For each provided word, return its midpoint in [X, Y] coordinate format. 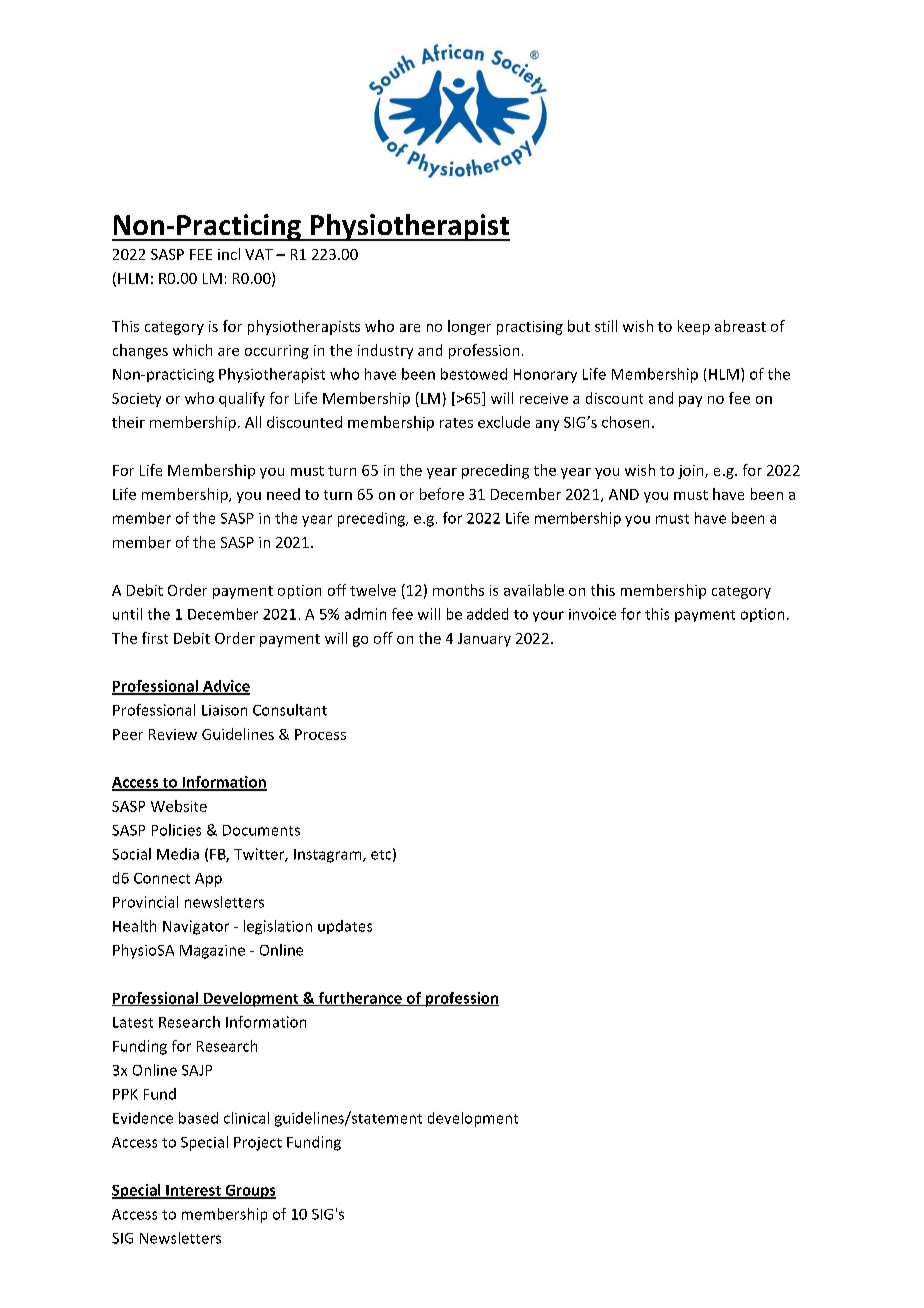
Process [320, 734]
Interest [193, 1191]
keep [694, 327]
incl [229, 254]
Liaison [224, 710]
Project [258, 1144]
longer [469, 327]
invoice [592, 614]
